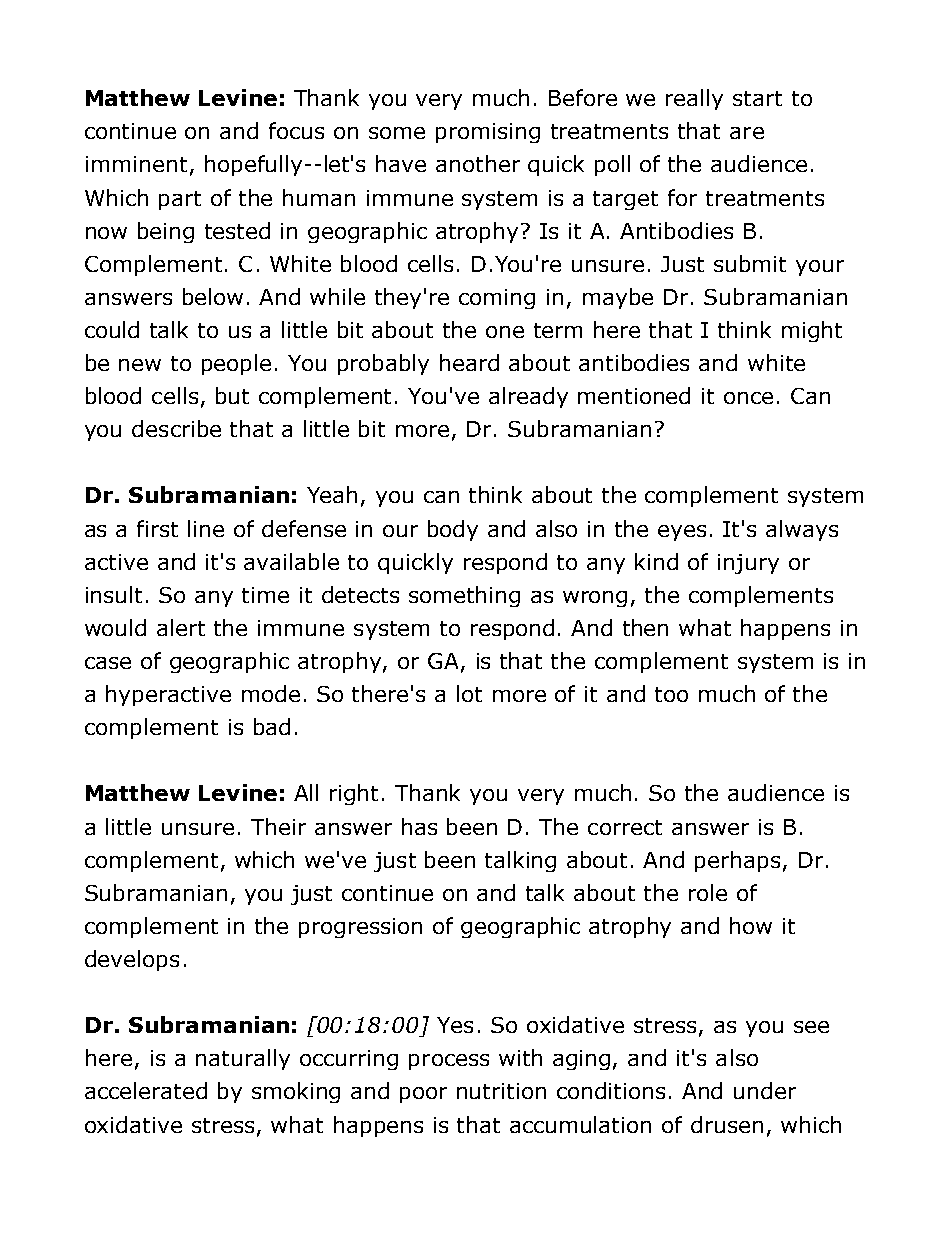 The height and width of the screenshot is (1233, 952). I want to click on has, so click(419, 826).
